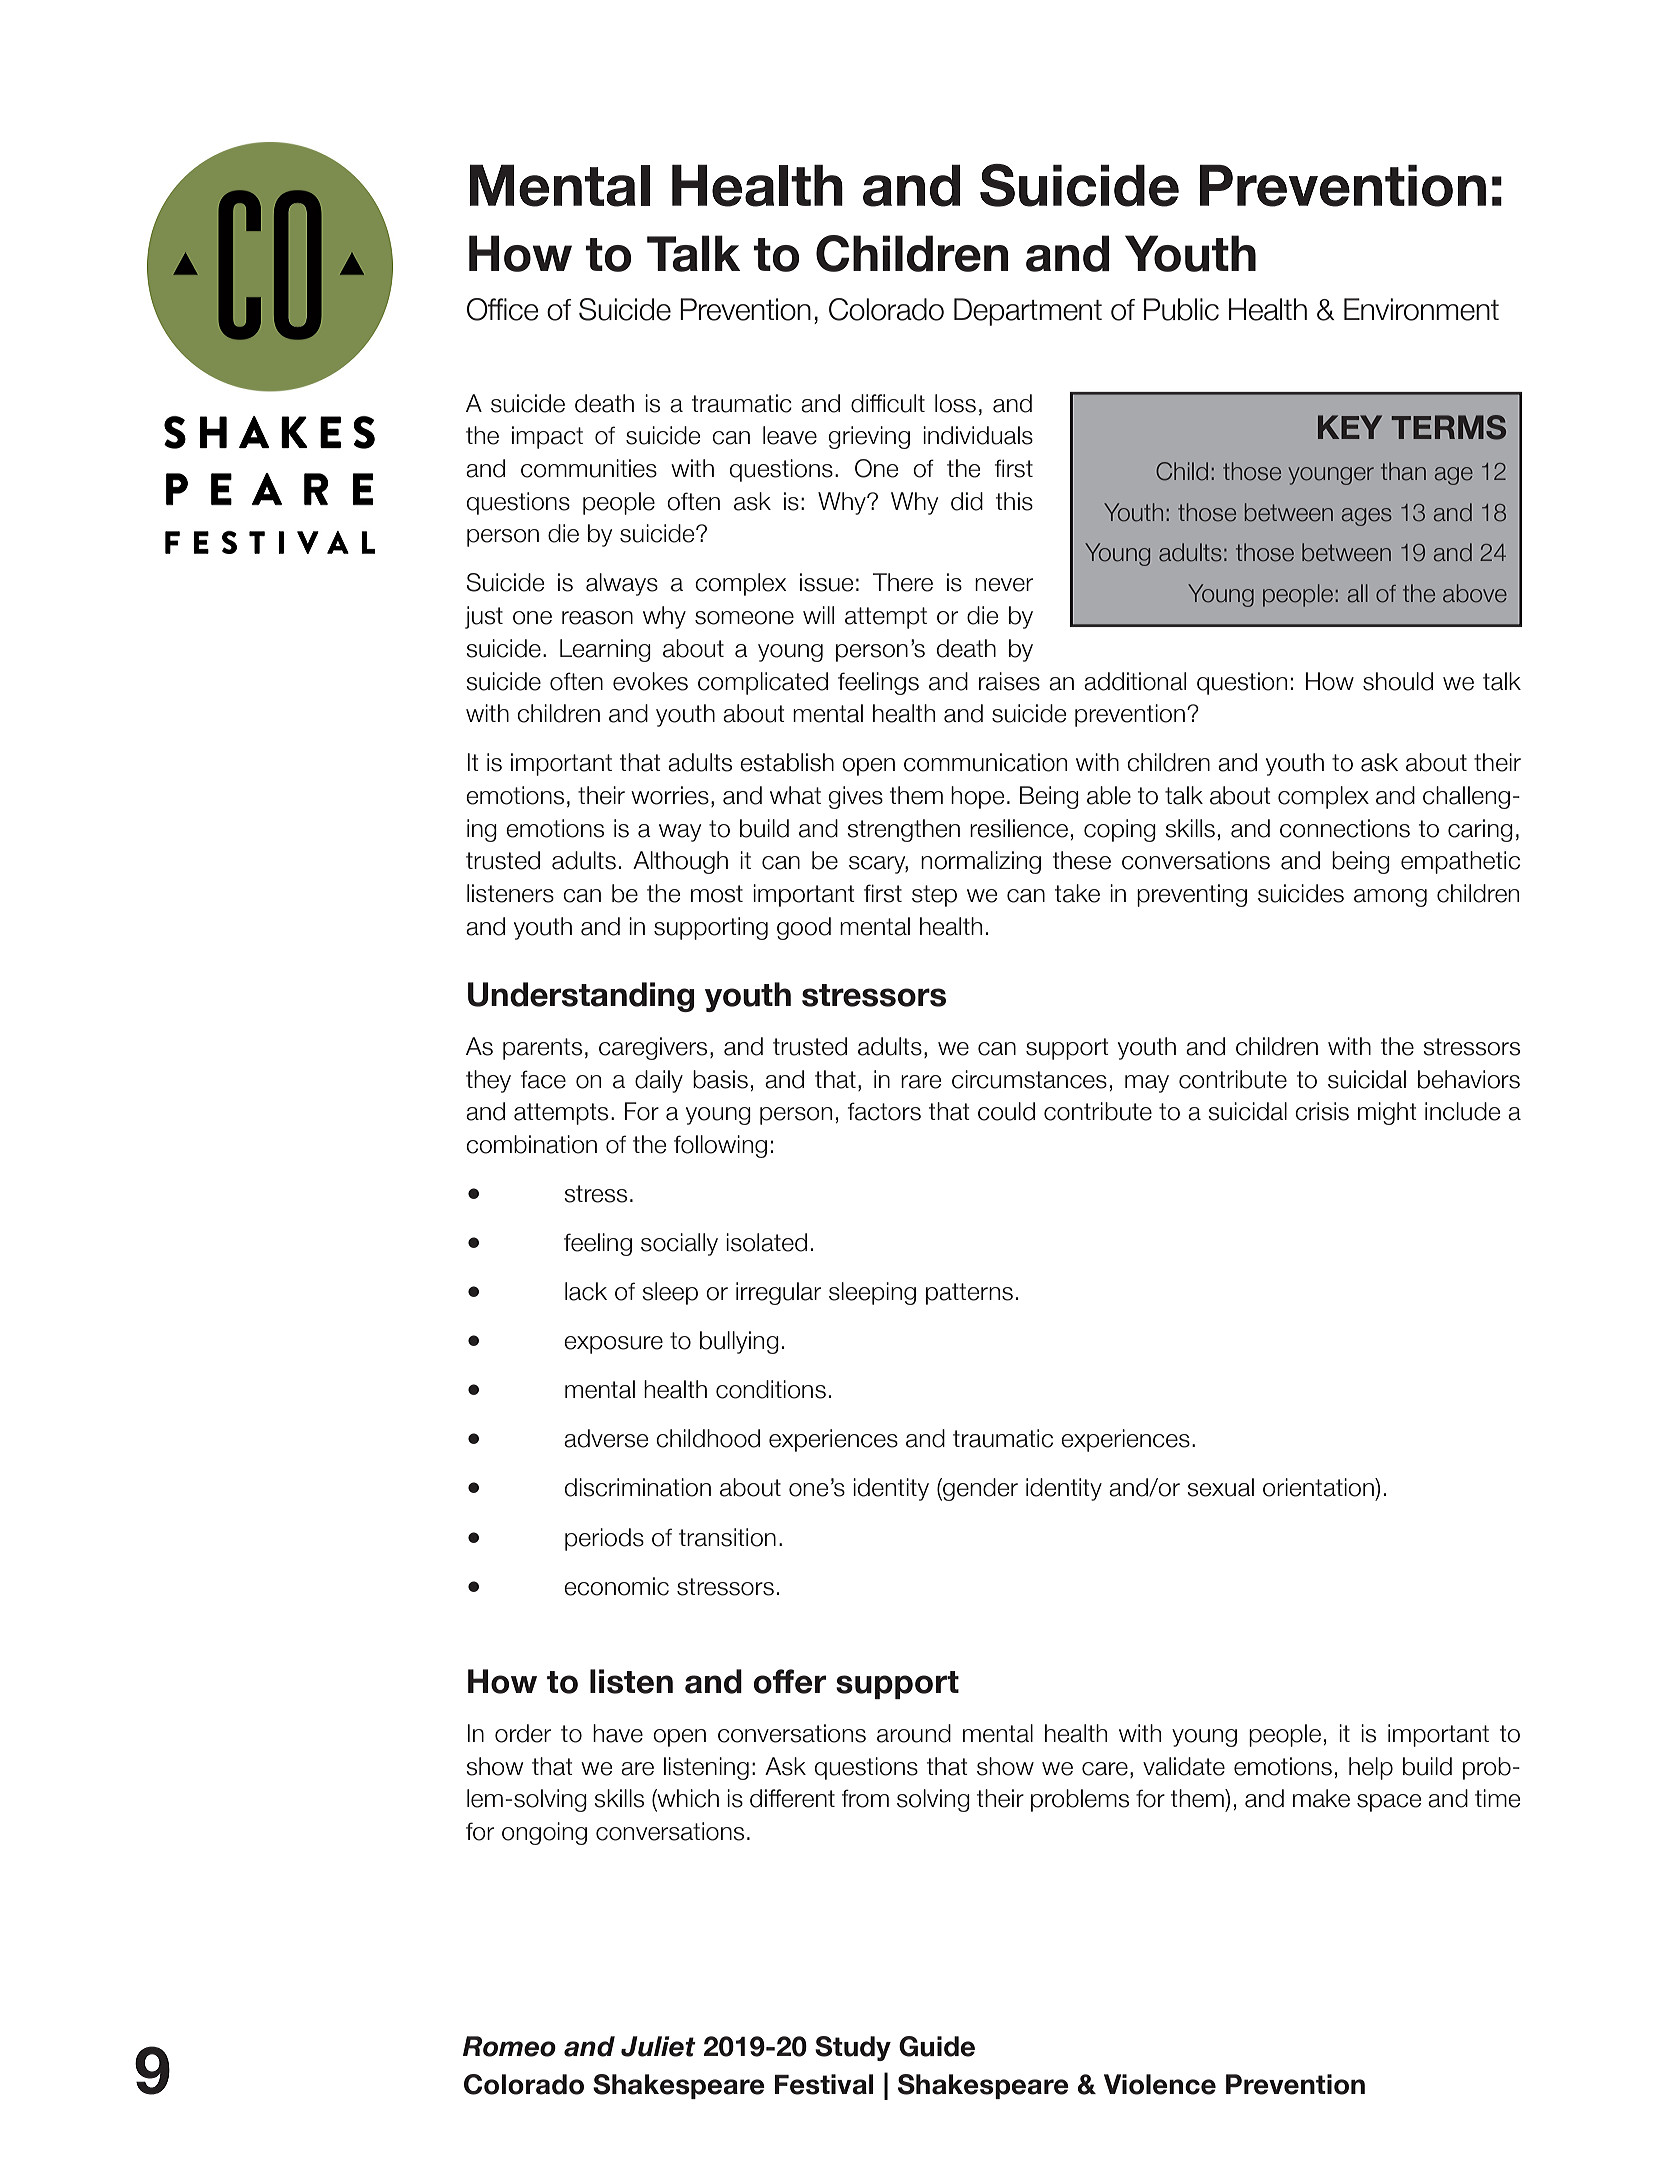 This screenshot has width=1668, height=2159. What do you see at coordinates (581, 997) in the screenshot?
I see `Understanding` at bounding box center [581, 997].
